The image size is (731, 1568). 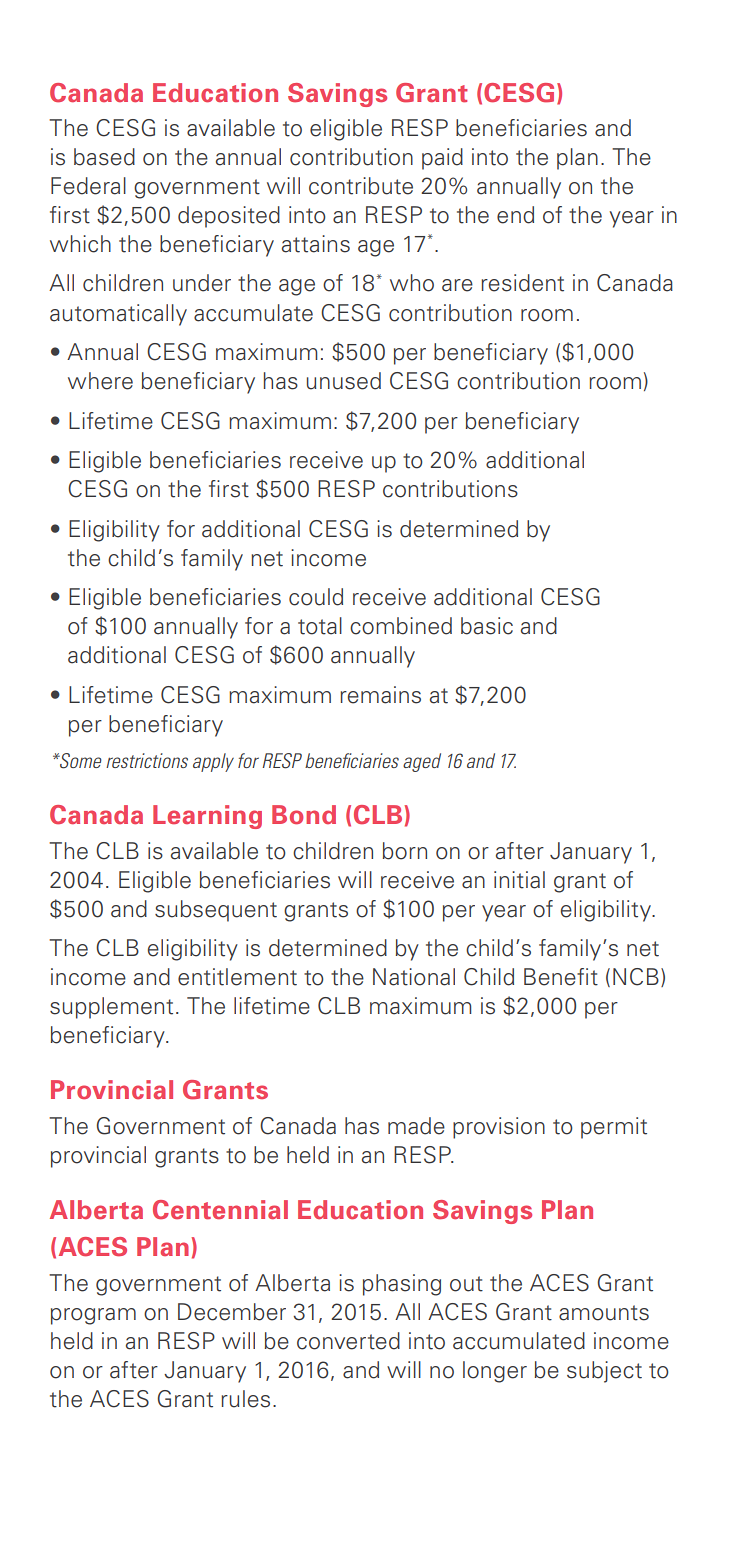 I want to click on based, so click(x=104, y=157).
